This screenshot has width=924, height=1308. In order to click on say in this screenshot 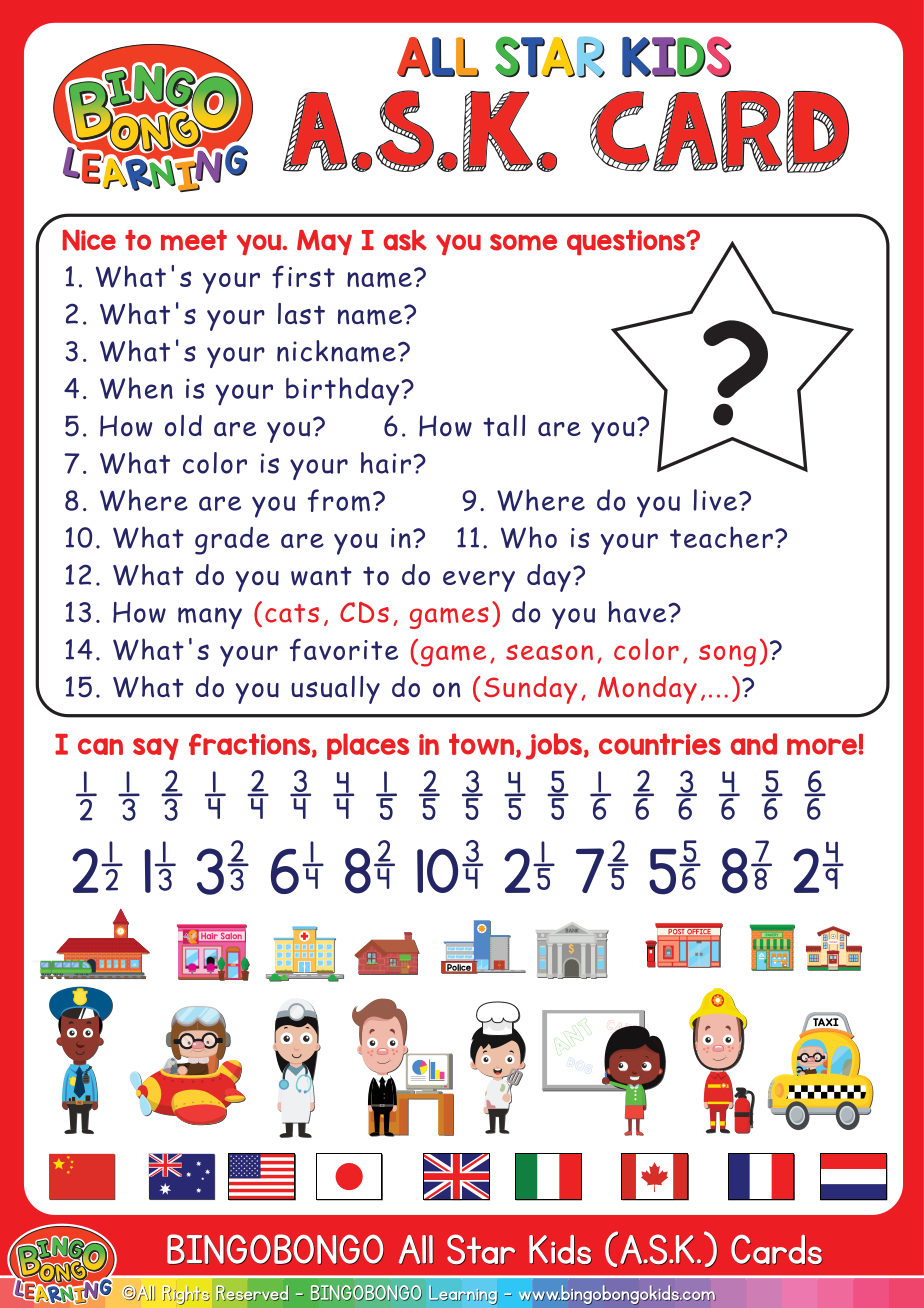, I will do `click(156, 749)`.
